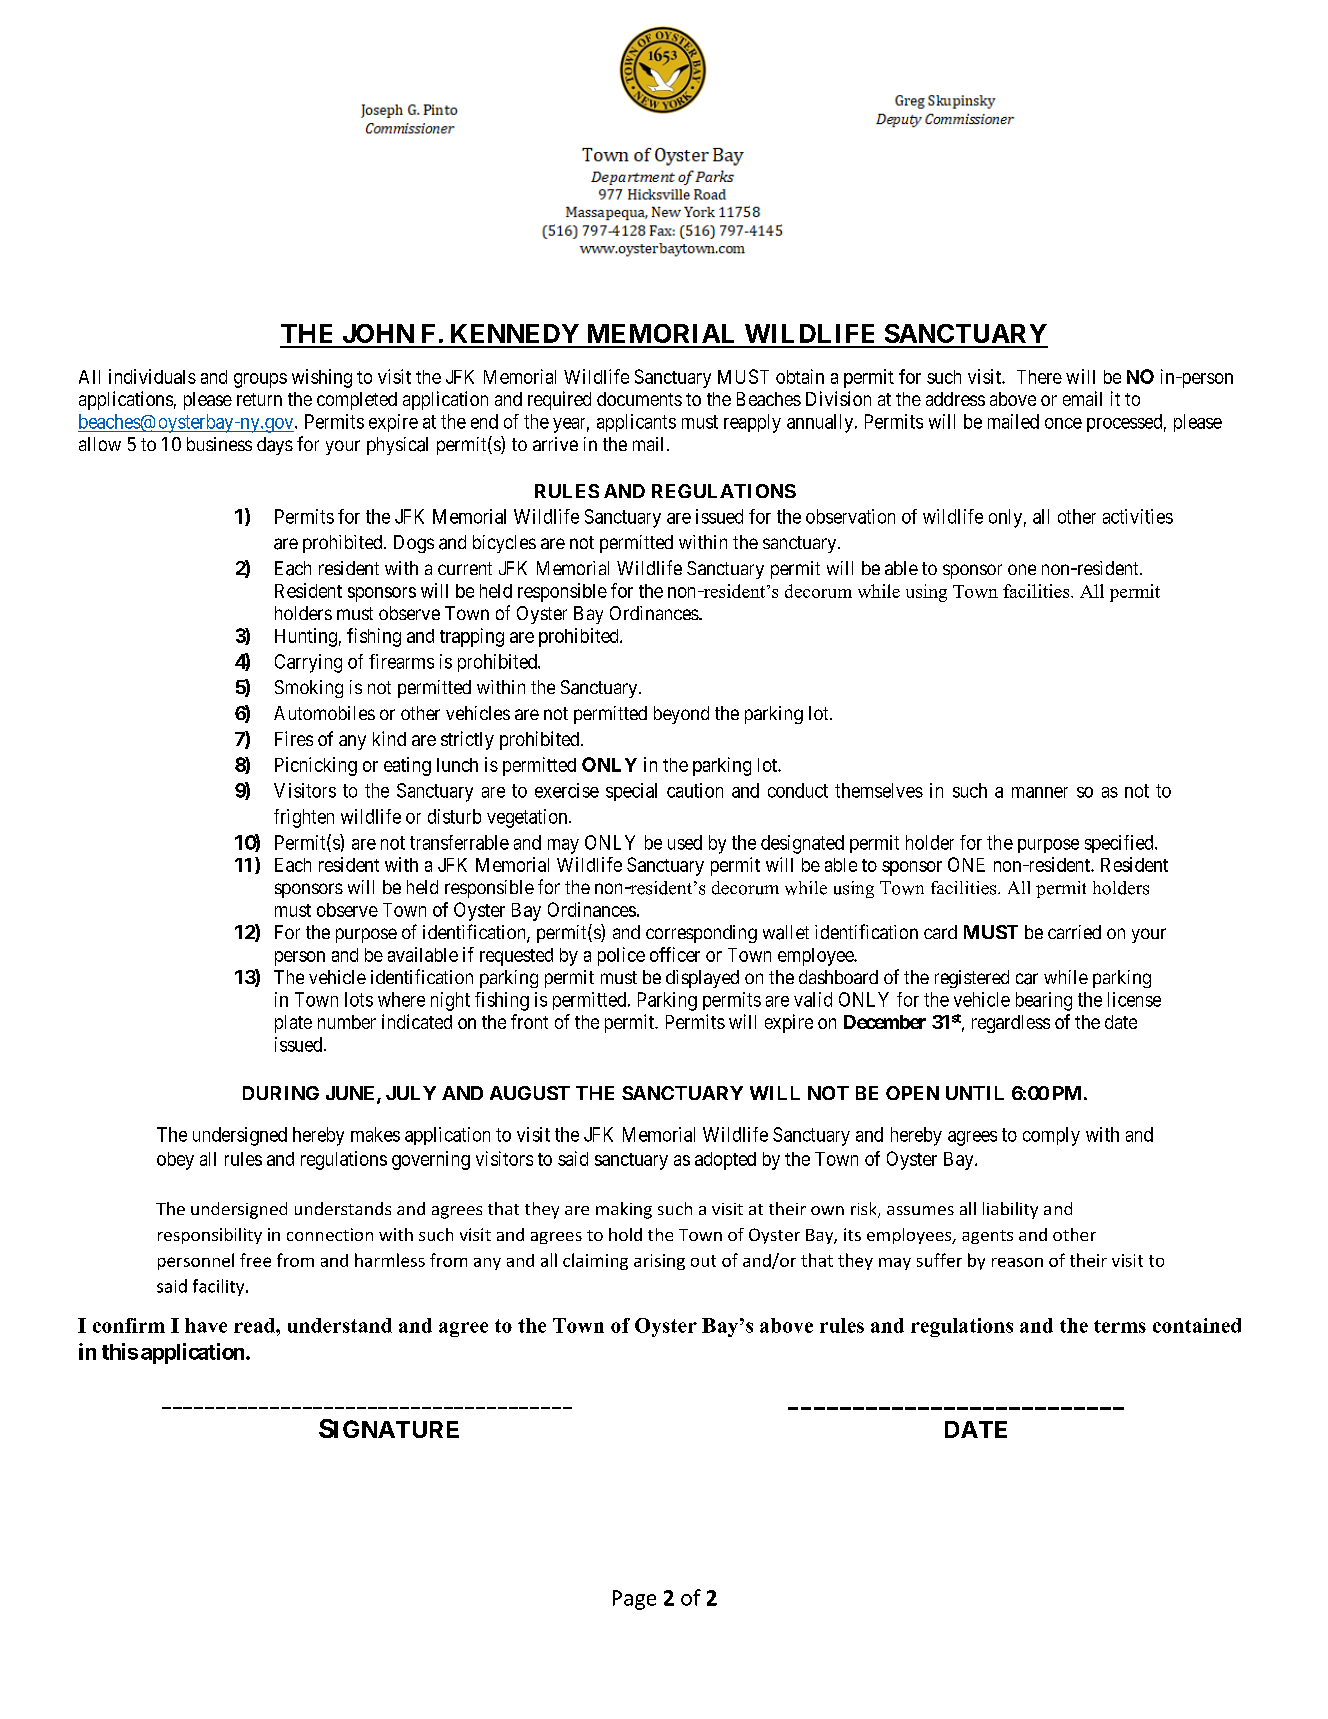 The image size is (1328, 1719). Describe the element at coordinates (636, 423) in the image. I see `applicants` at that location.
